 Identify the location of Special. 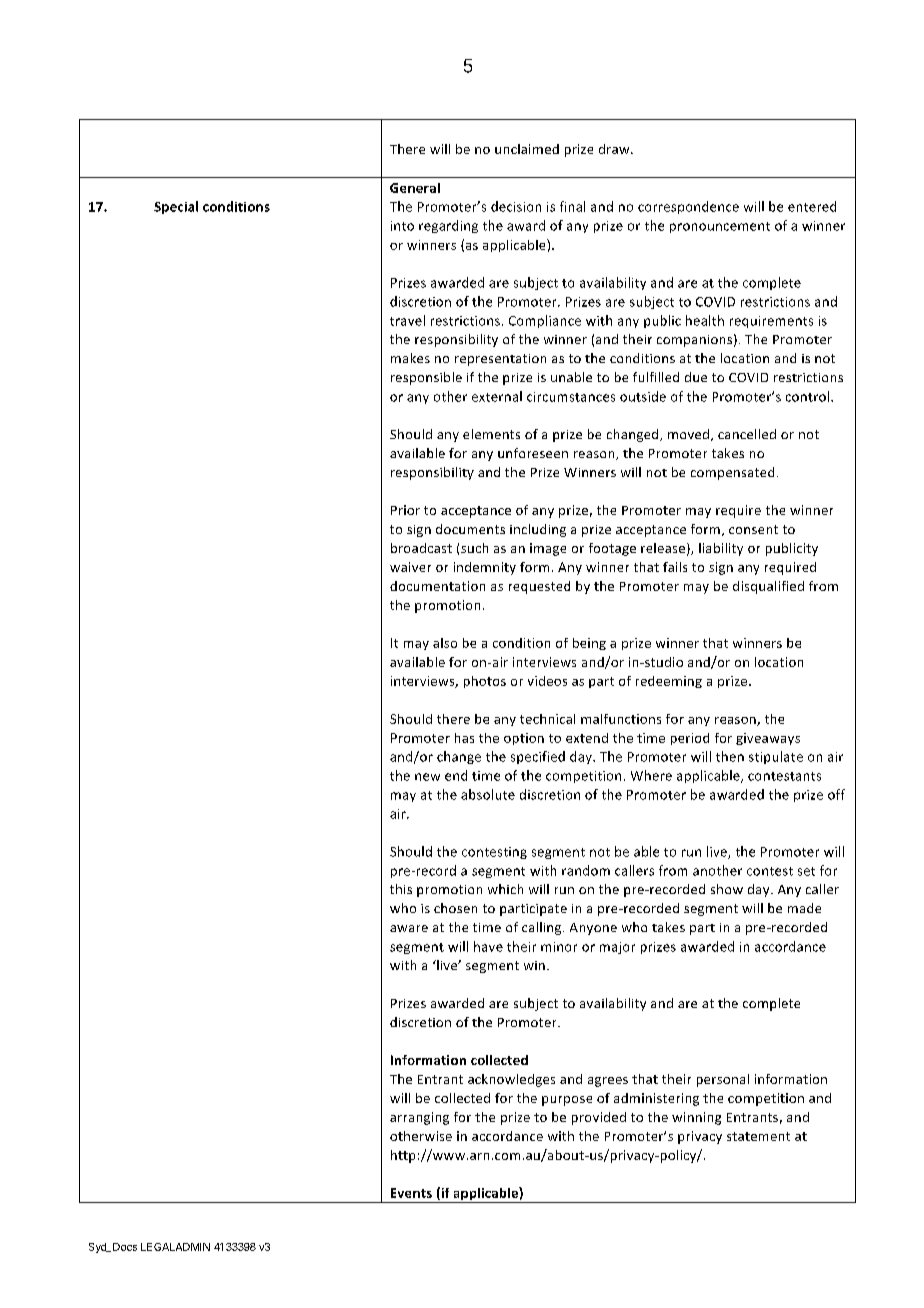
(176, 207).
